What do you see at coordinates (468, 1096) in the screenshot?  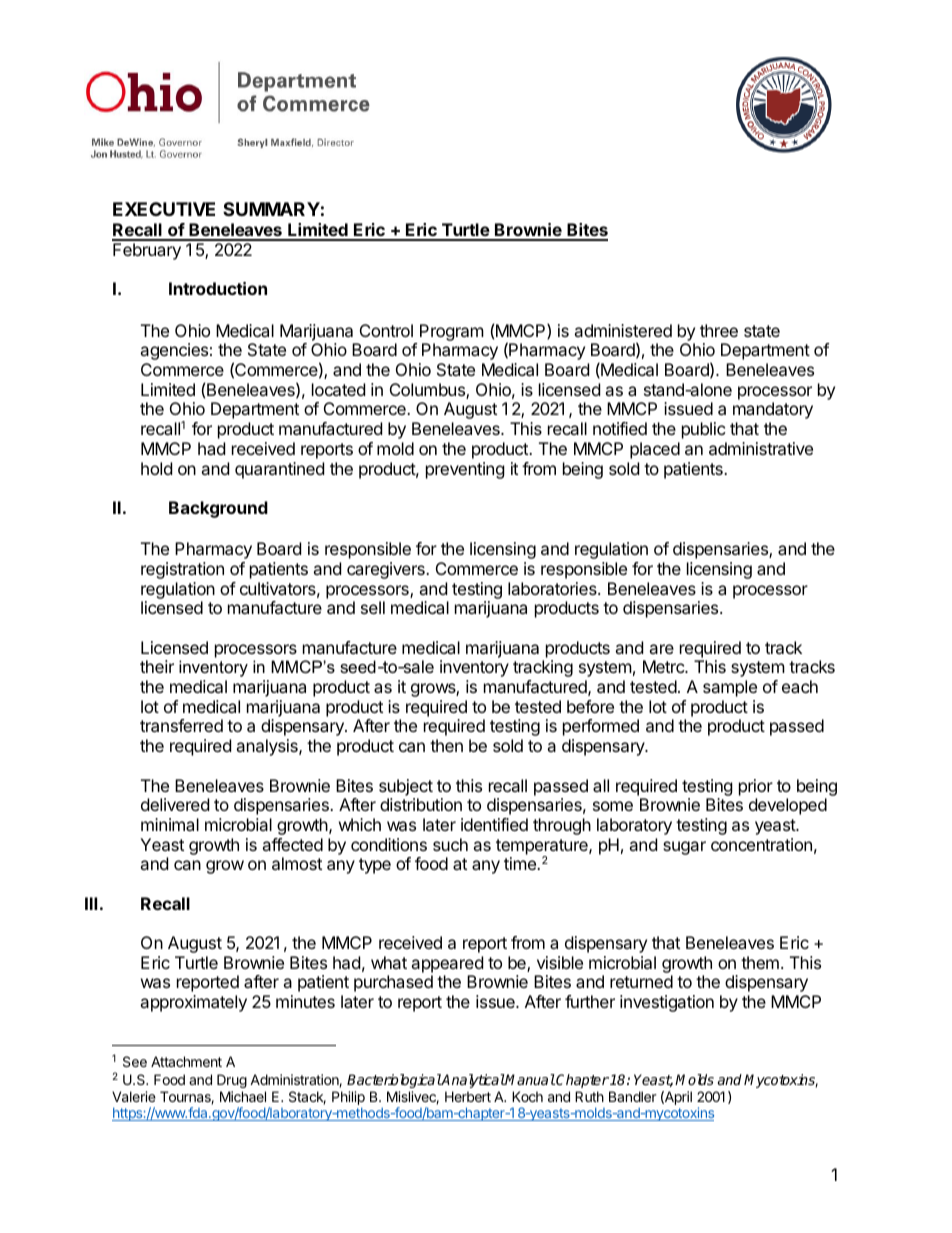 I see `Herbert` at bounding box center [468, 1096].
